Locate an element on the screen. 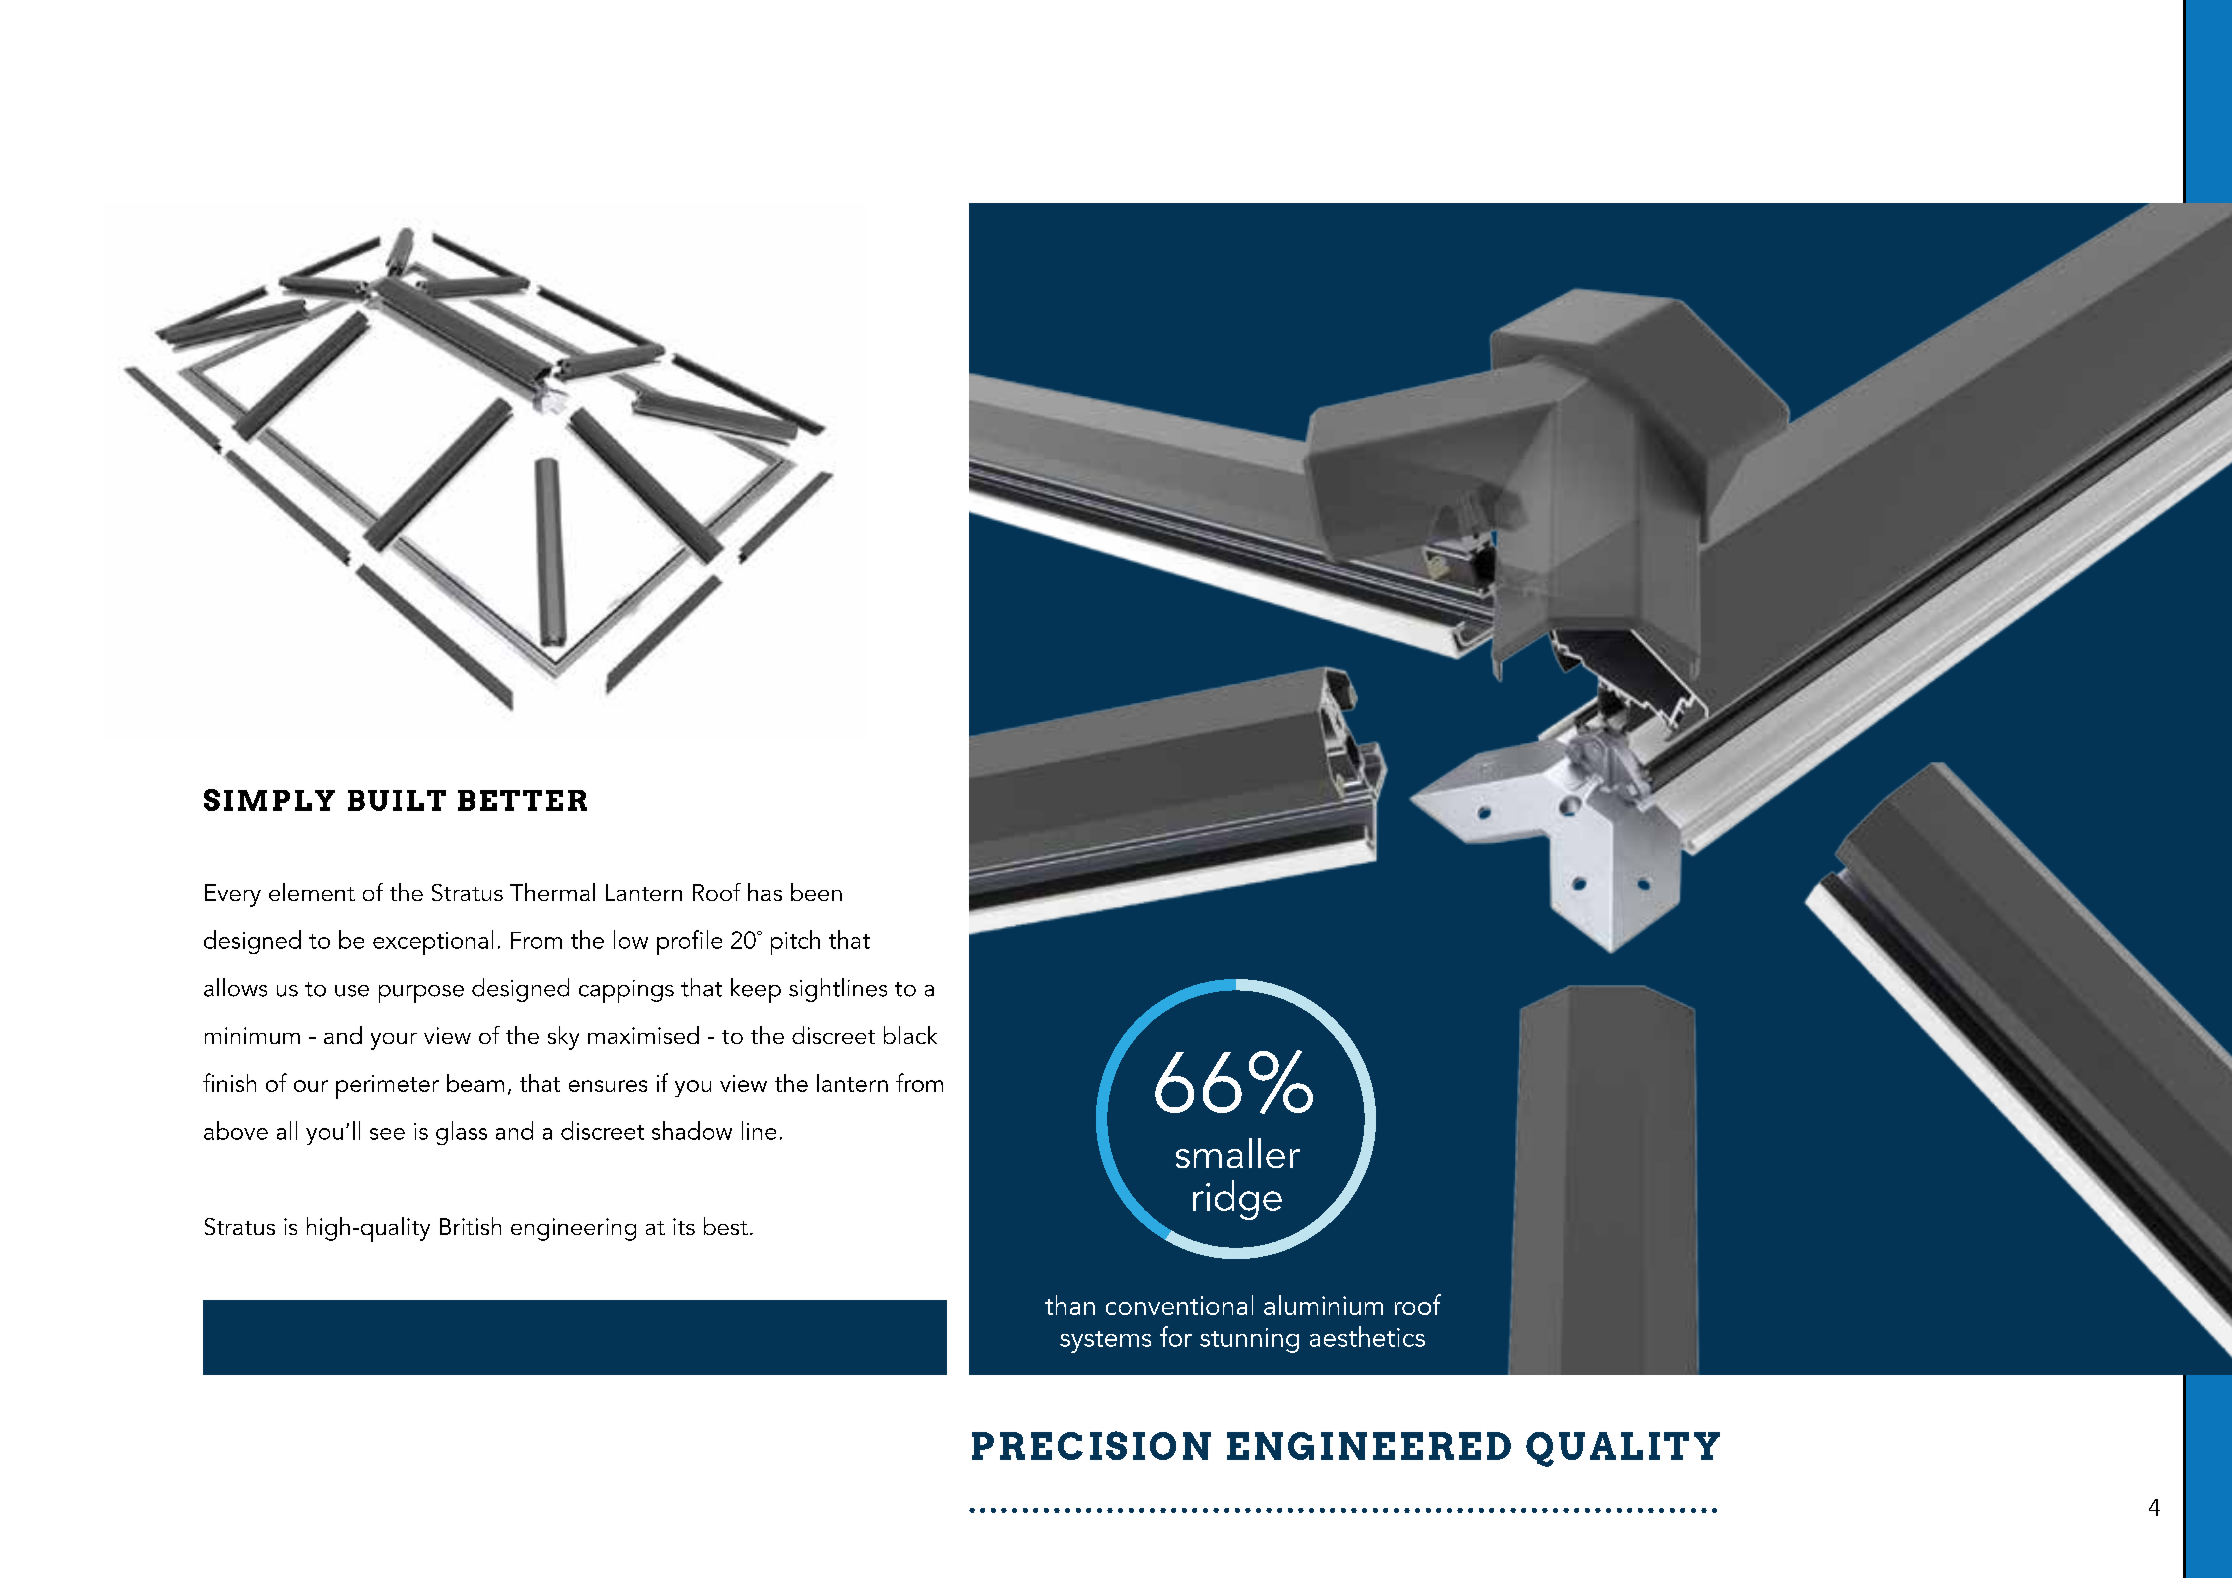 The width and height of the screenshot is (2232, 1578). black is located at coordinates (910, 1035).
